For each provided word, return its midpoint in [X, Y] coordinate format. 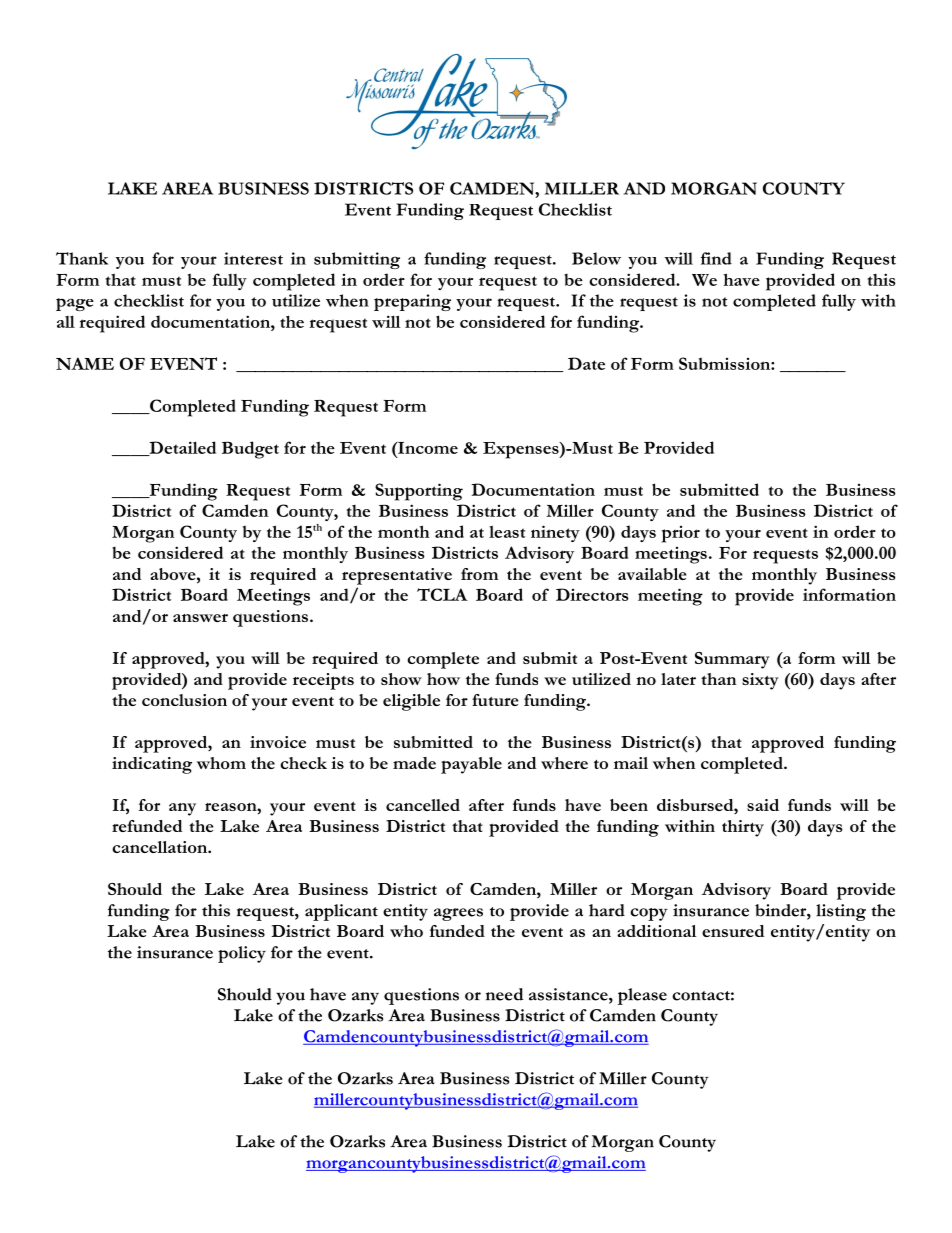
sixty [760, 681]
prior [681, 534]
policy [242, 954]
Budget [250, 450]
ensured [733, 931]
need [504, 994]
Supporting [419, 492]
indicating [152, 765]
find [716, 258]
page [75, 304]
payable [471, 765]
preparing [412, 302]
